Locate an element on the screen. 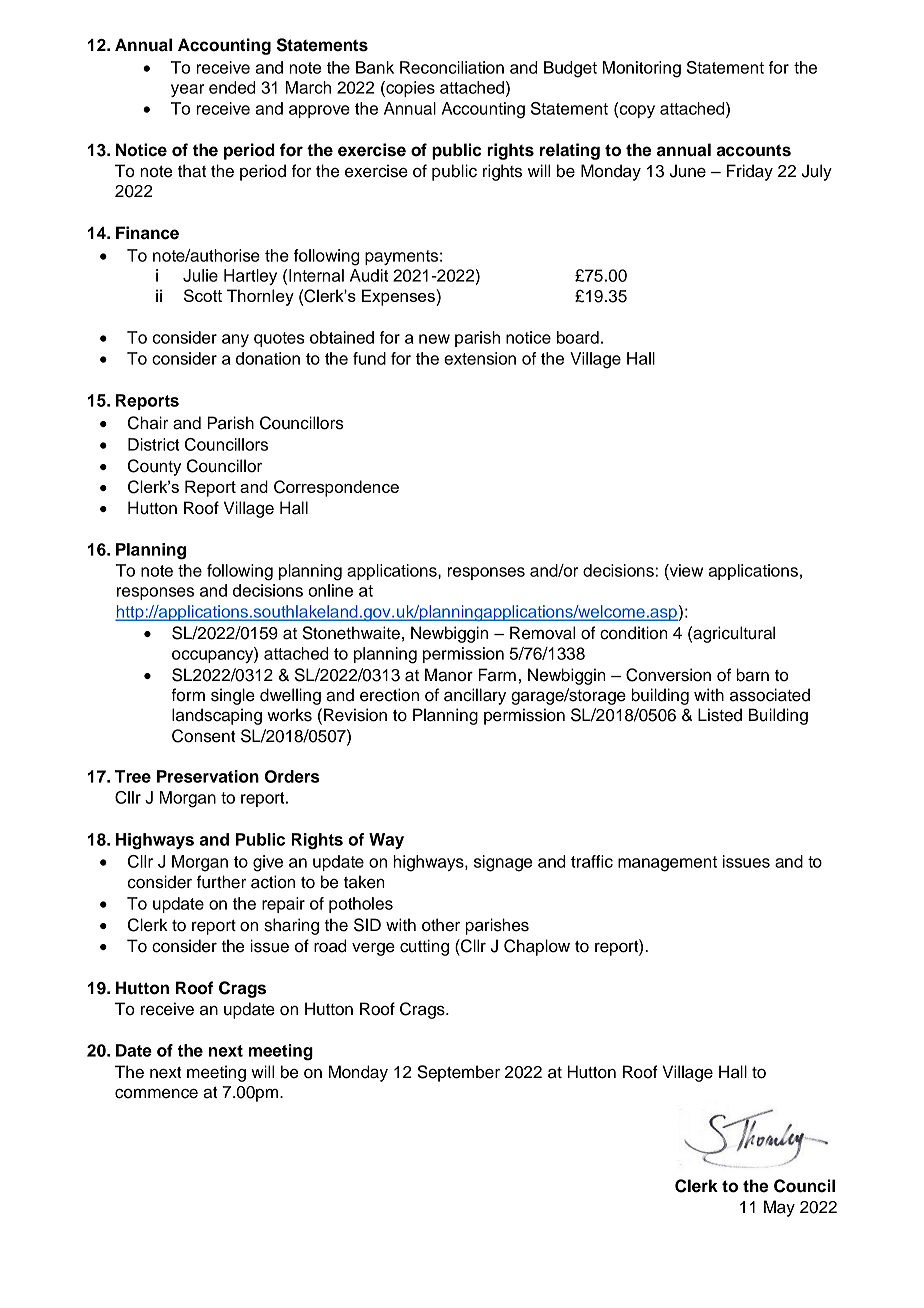 The height and width of the screenshot is (1308, 924). single is located at coordinates (233, 696).
